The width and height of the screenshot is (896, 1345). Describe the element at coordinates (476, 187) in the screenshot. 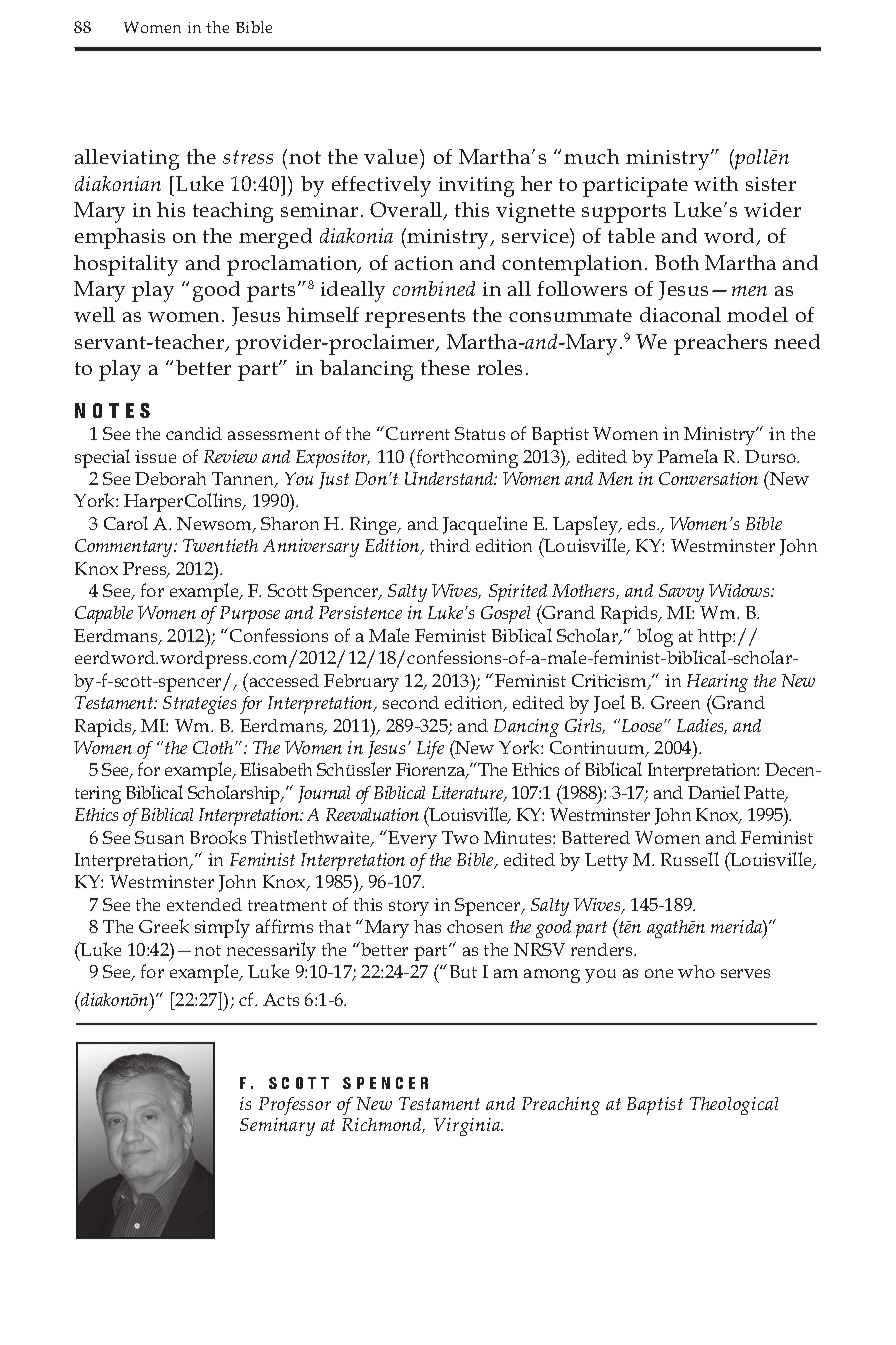

I see `inviting` at that location.
